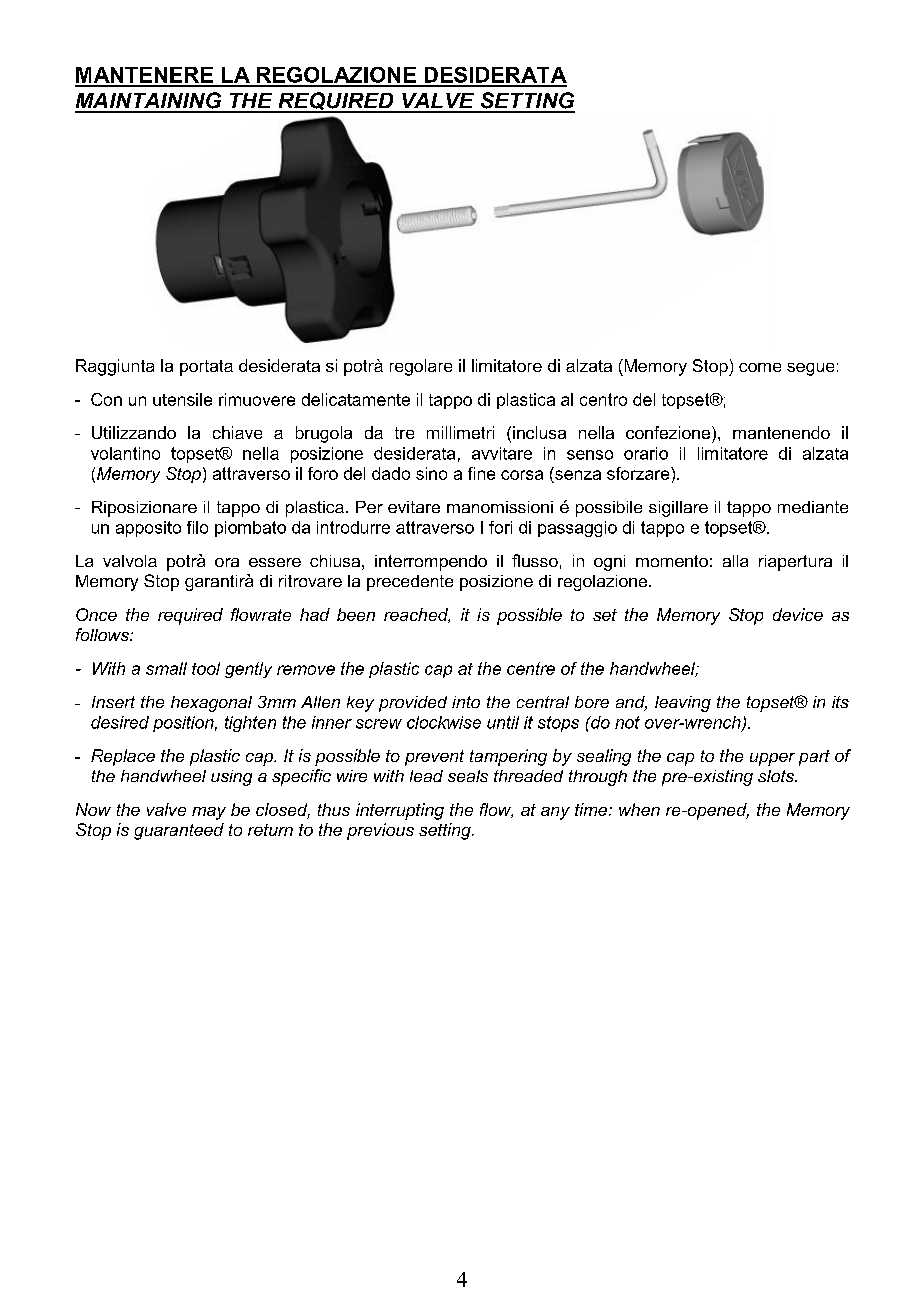 The height and width of the document is (1313, 924). Describe the element at coordinates (209, 813) in the document. I see `may` at that location.
